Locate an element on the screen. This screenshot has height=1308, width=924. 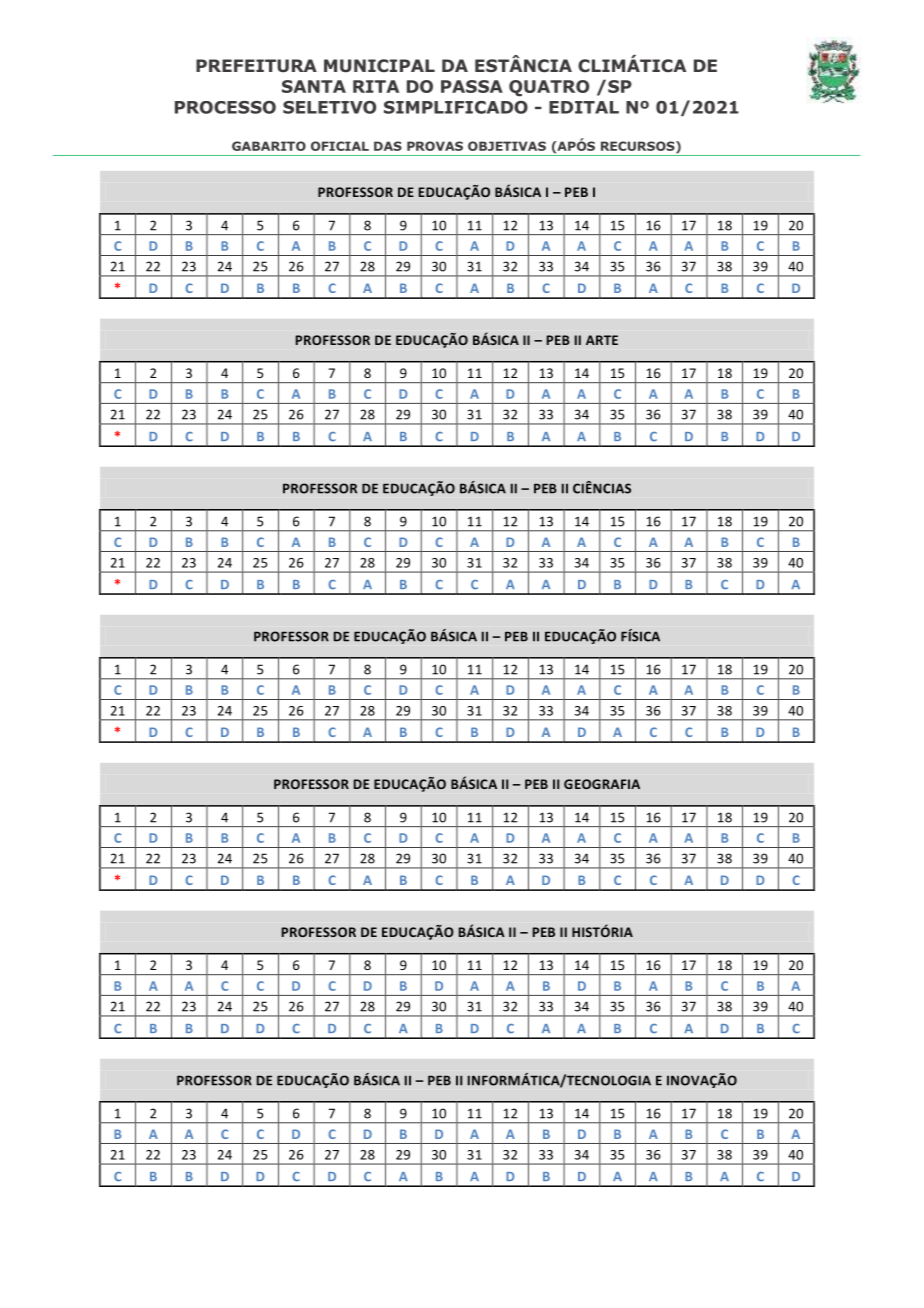
RITA is located at coordinates (376, 86).
